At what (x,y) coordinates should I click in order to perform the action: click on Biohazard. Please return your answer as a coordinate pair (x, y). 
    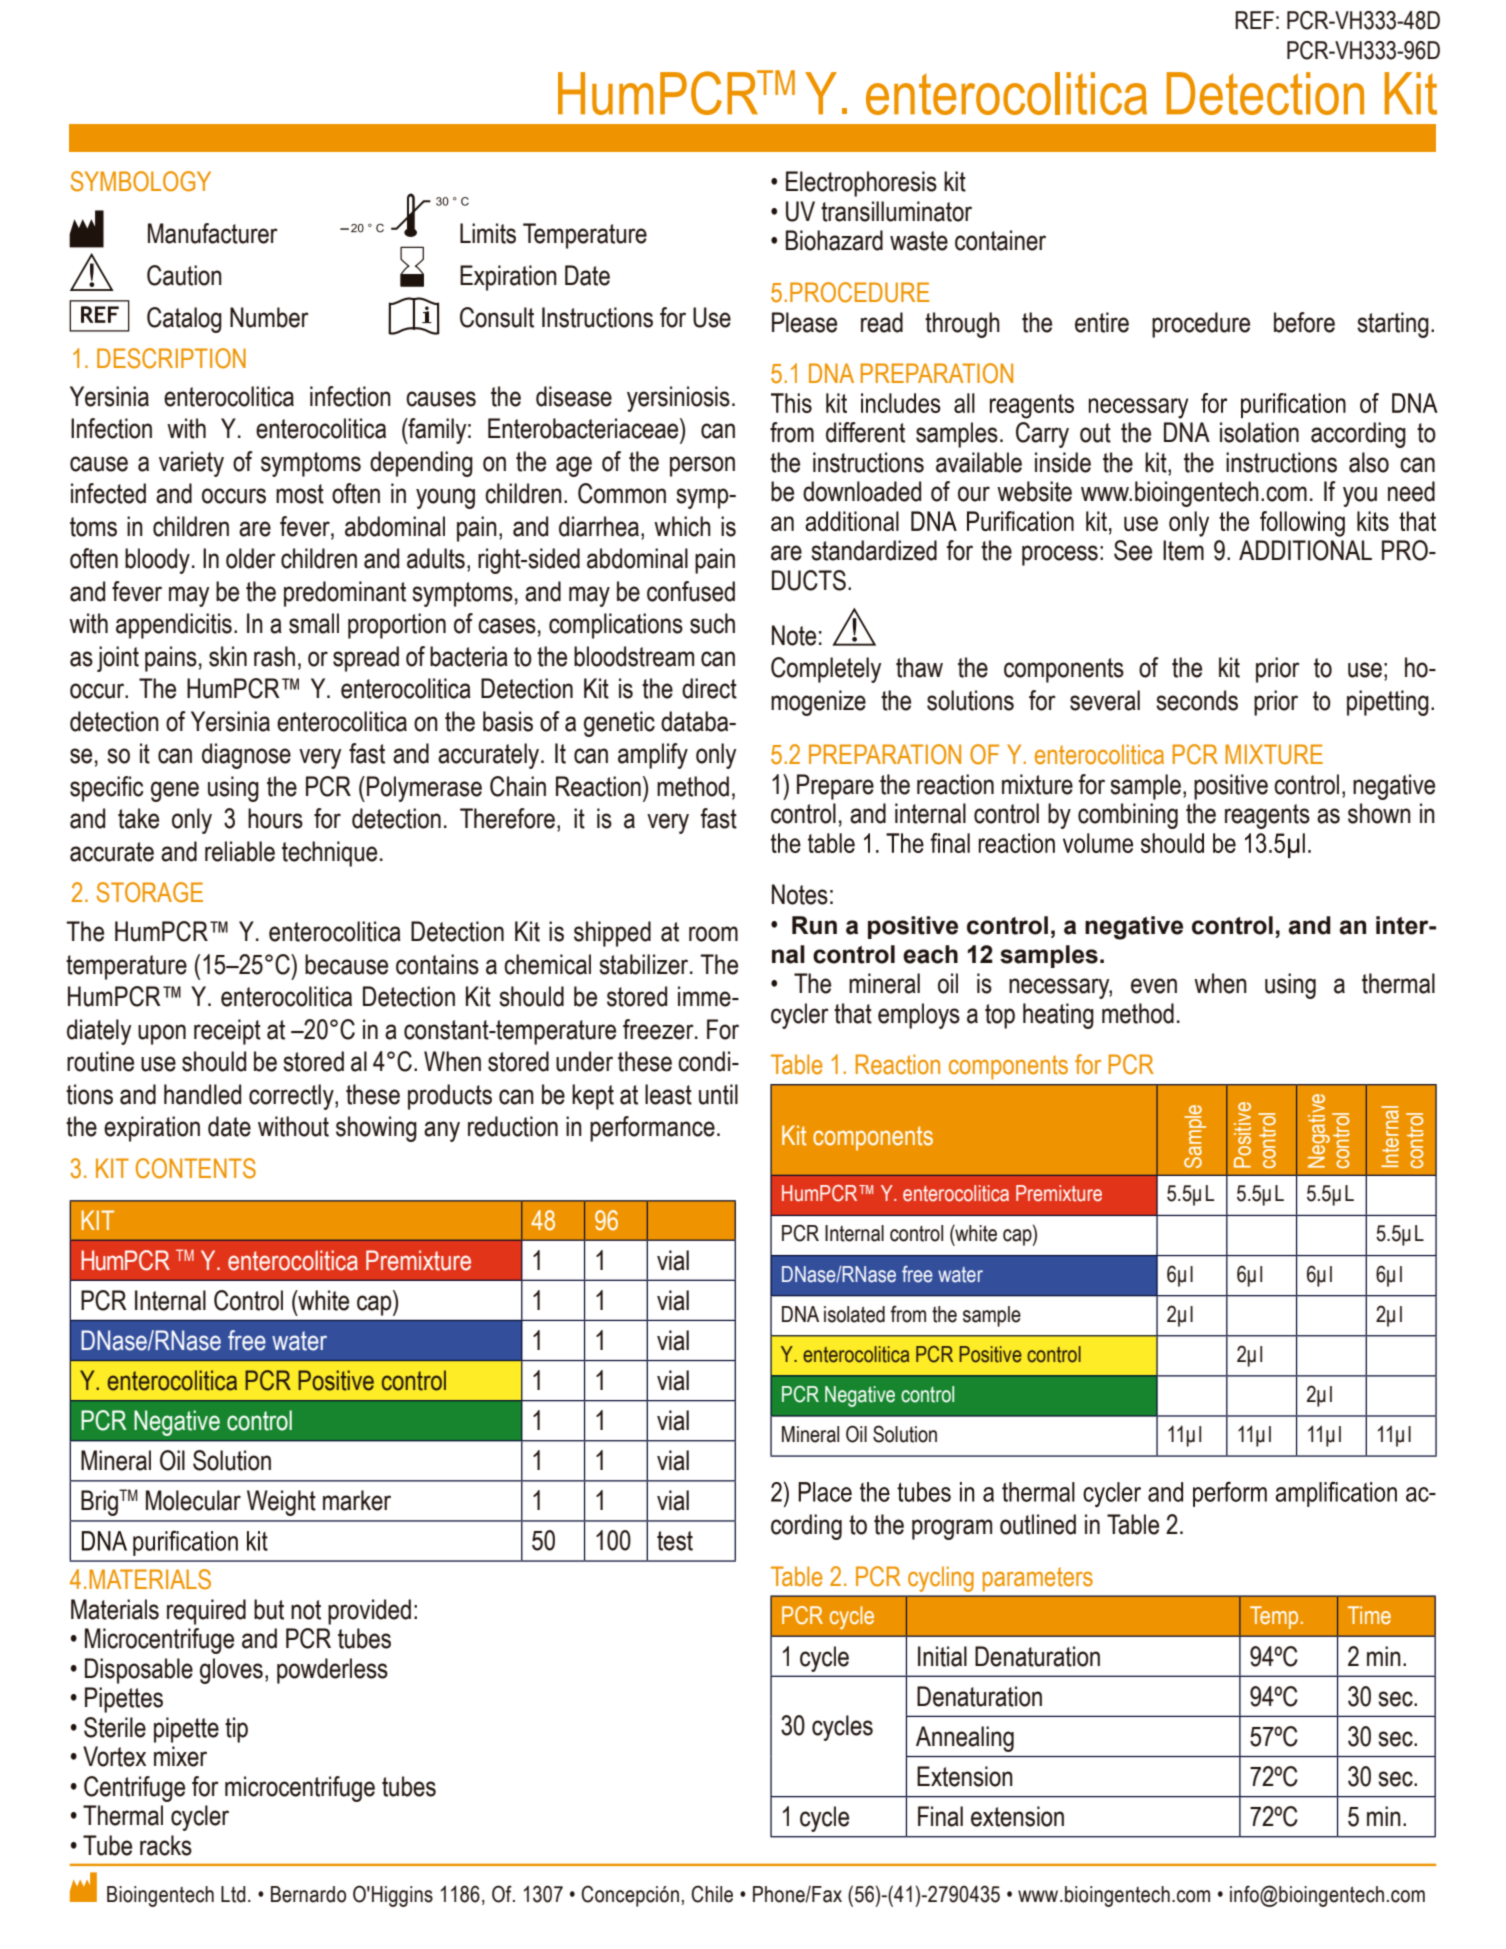
    Looking at the image, I should click on (834, 240).
